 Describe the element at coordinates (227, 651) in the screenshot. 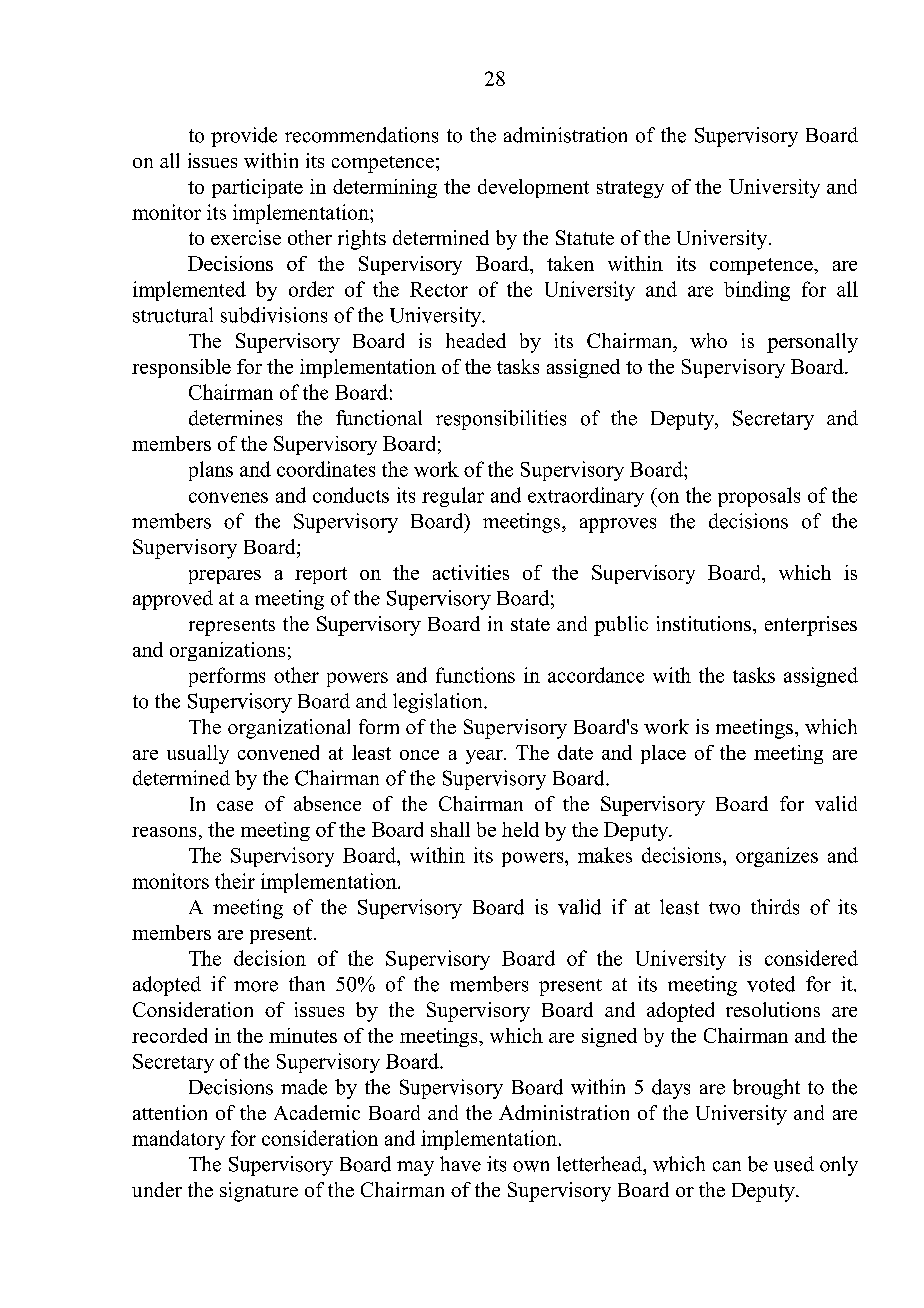

I see `organizations` at that location.
